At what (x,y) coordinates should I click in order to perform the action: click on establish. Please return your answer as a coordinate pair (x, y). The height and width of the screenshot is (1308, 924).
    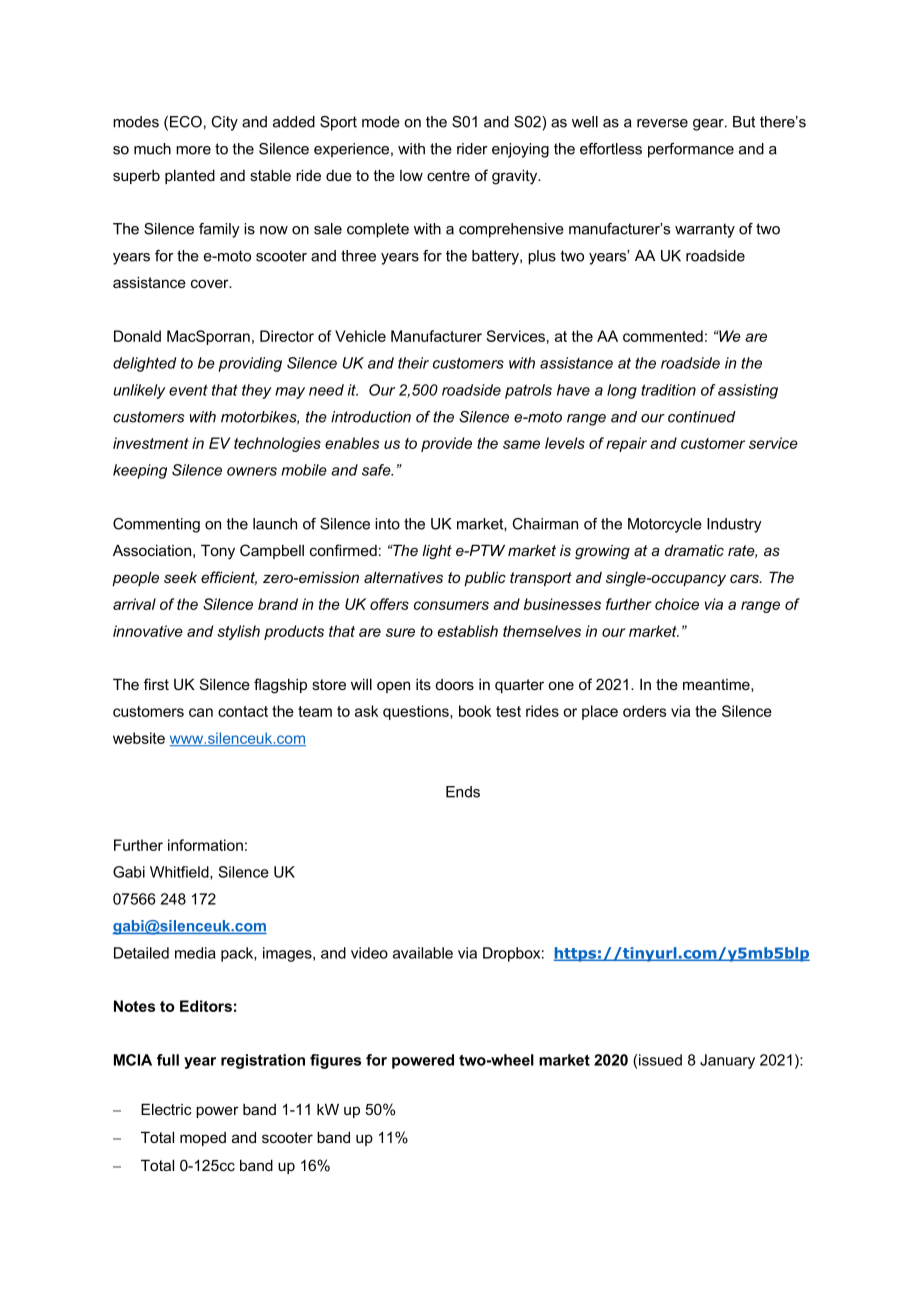
    Looking at the image, I should click on (468, 631).
